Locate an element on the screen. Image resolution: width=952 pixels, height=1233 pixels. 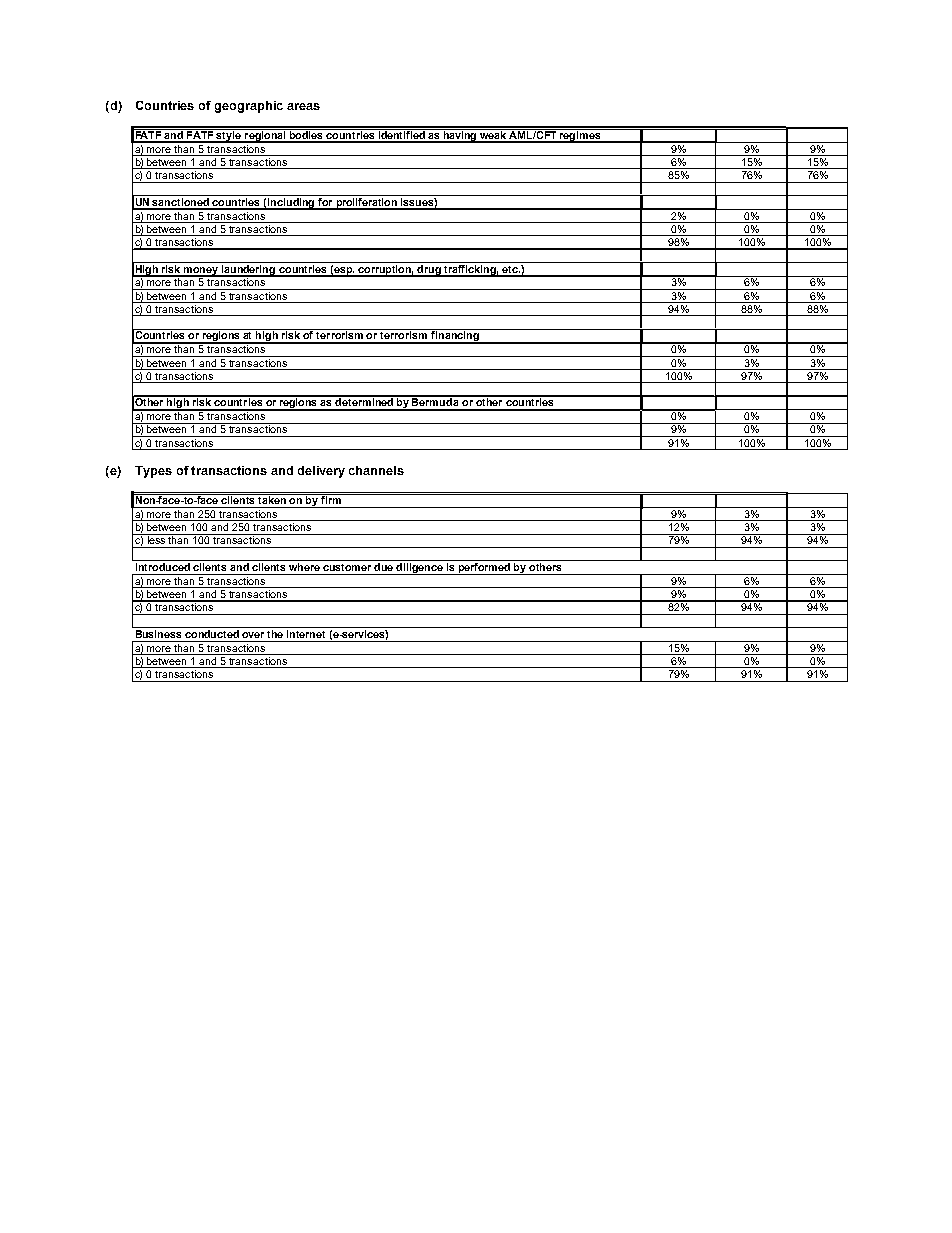
channels is located at coordinates (376, 470).
